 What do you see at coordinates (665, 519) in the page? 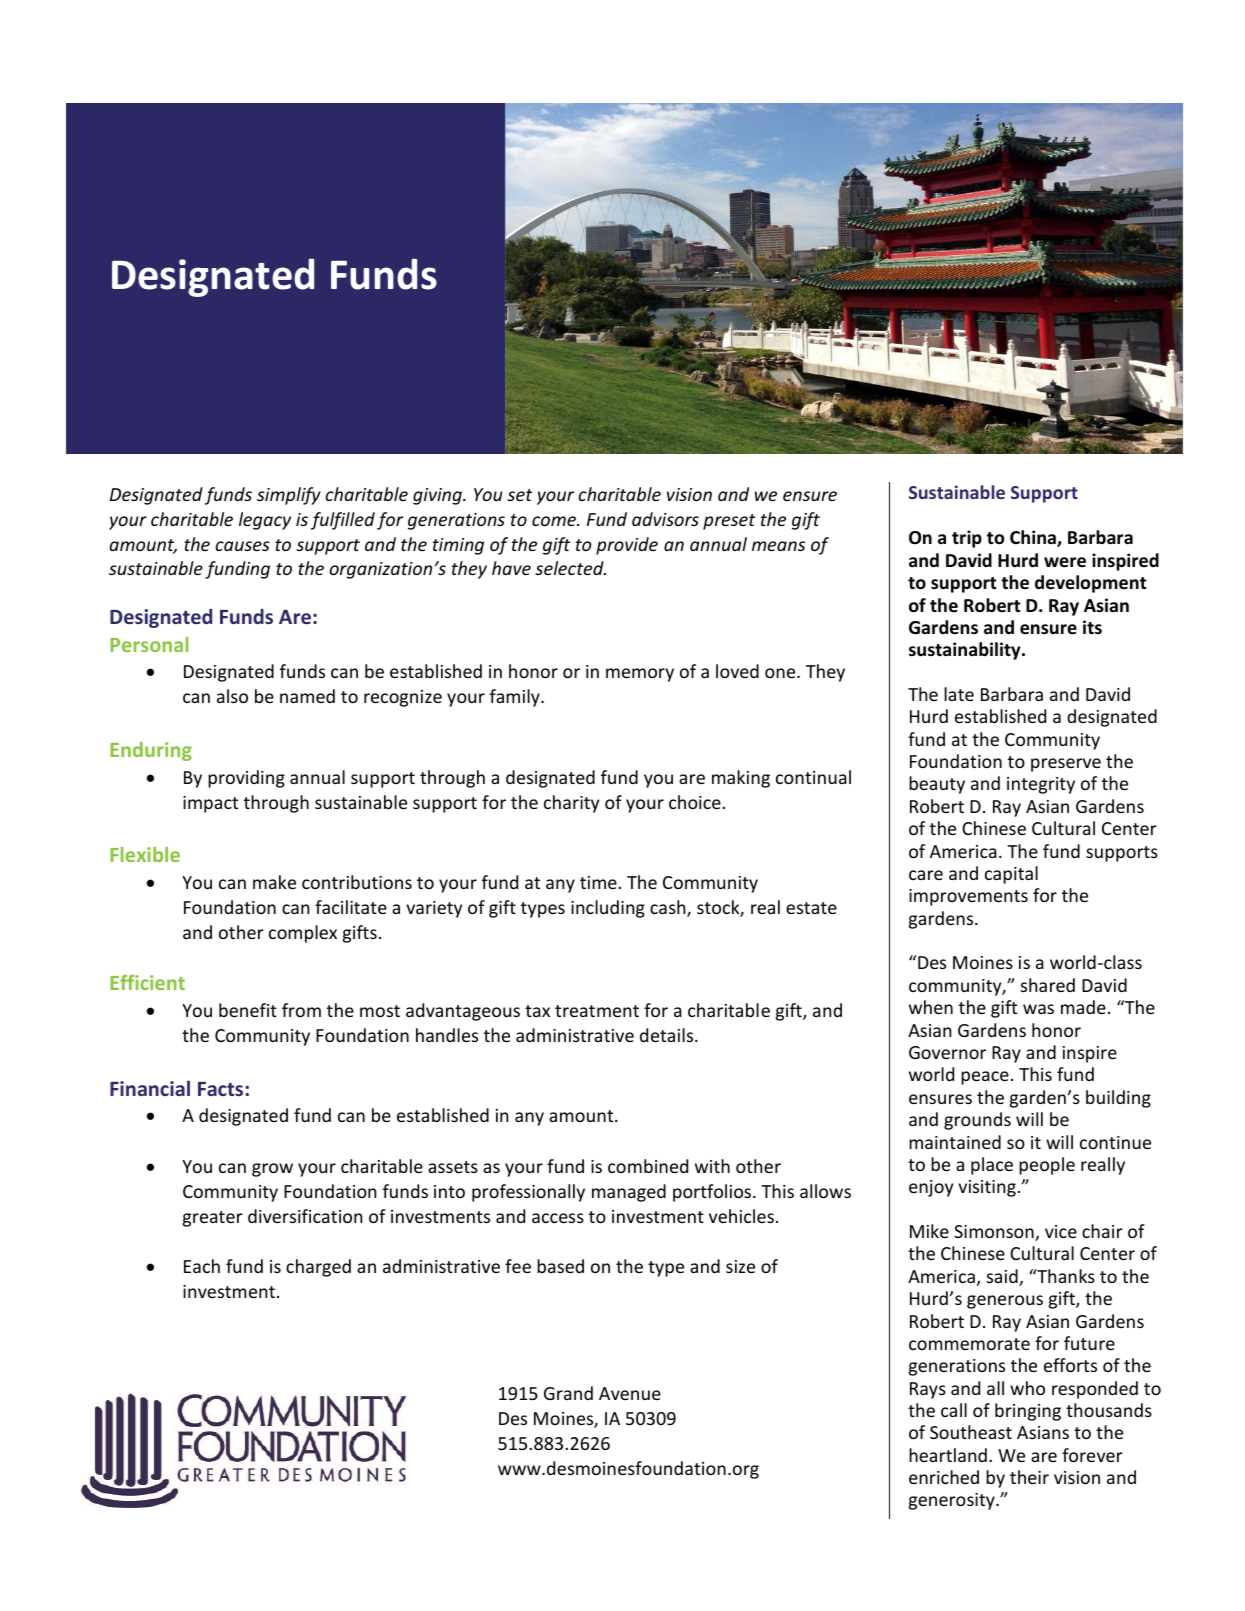
I see `advisors` at bounding box center [665, 519].
